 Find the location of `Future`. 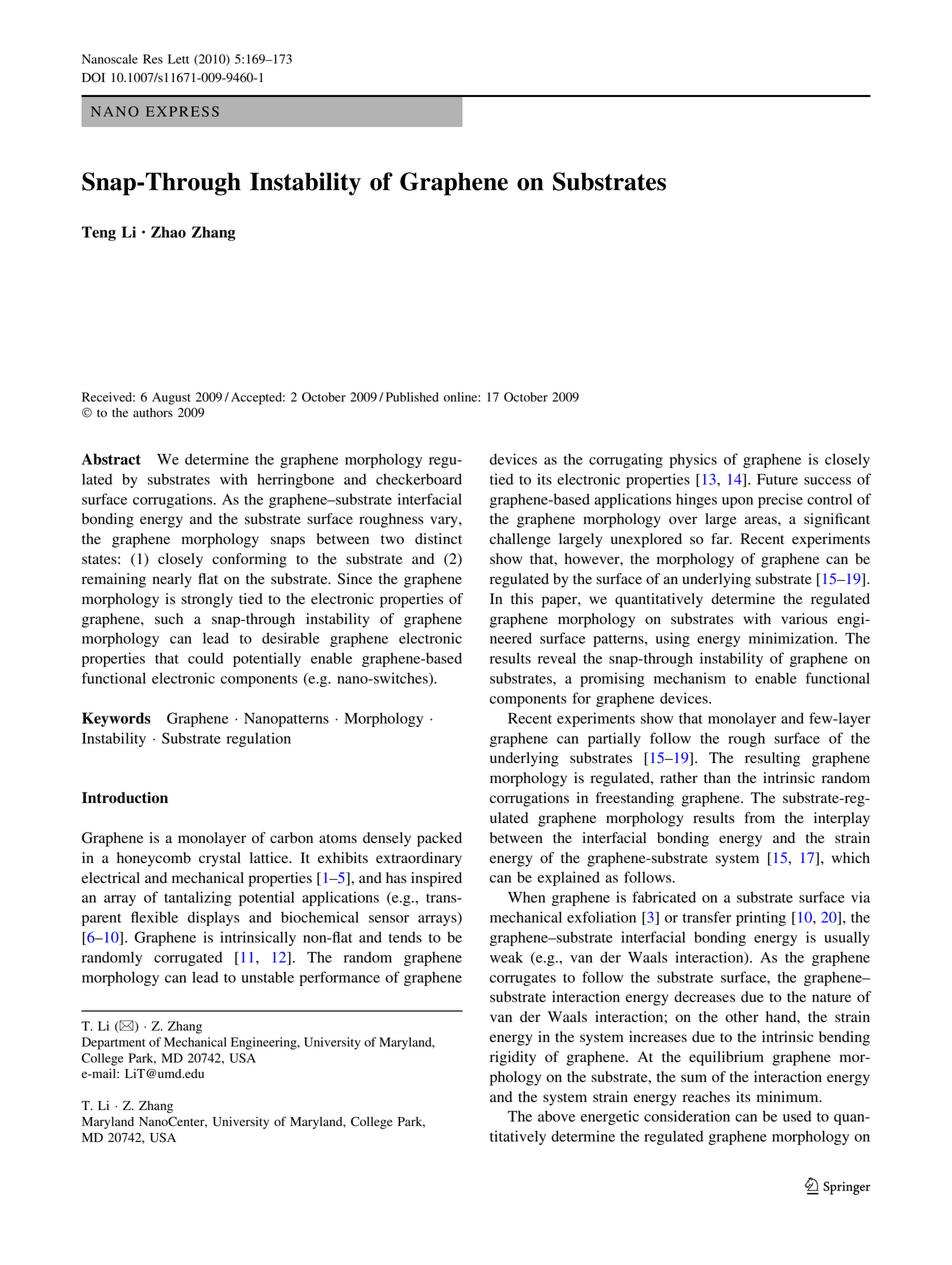

Future is located at coordinates (777, 479).
